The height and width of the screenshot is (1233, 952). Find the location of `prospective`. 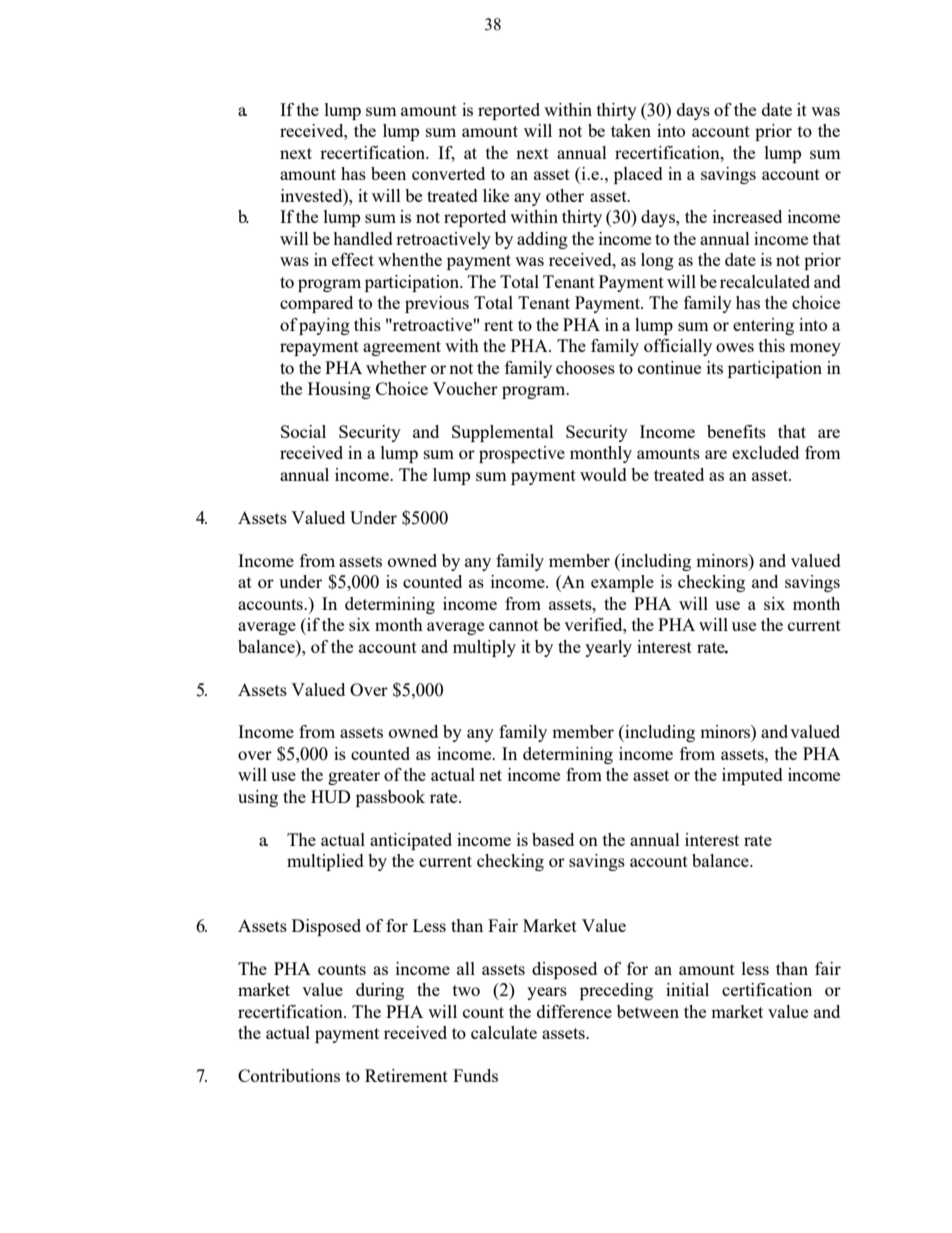

prospective is located at coordinates (522, 454).
